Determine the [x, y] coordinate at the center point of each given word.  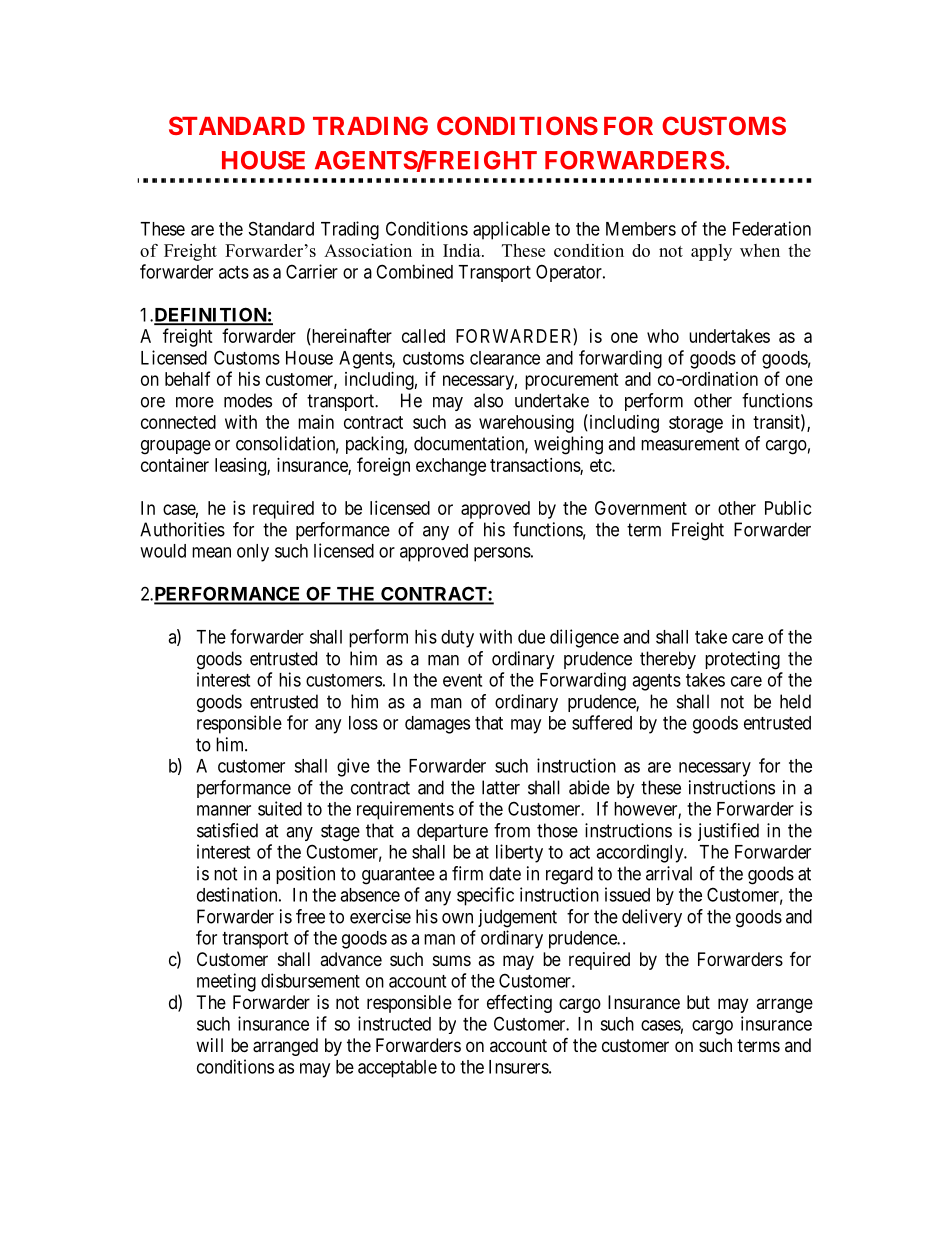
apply [711, 252]
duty [457, 639]
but [698, 1002]
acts [234, 272]
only [253, 553]
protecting [742, 660]
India [463, 250]
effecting [519, 1004]
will [209, 1045]
